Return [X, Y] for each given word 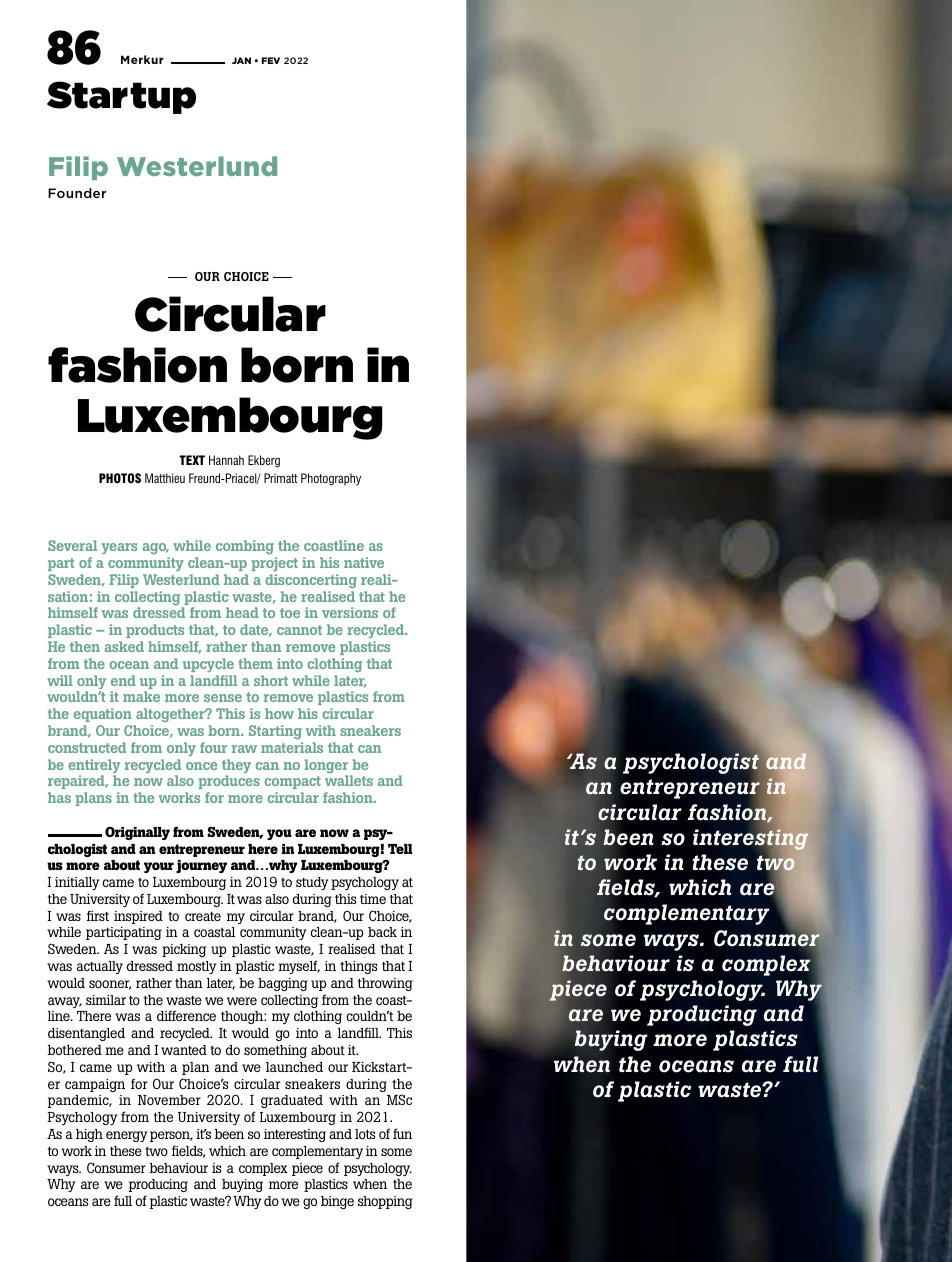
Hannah [226, 460]
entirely [94, 767]
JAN [241, 60]
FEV [271, 60]
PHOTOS [120, 478]
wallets [349, 780]
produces [229, 782]
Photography [331, 479]
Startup [121, 97]
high [89, 1135]
